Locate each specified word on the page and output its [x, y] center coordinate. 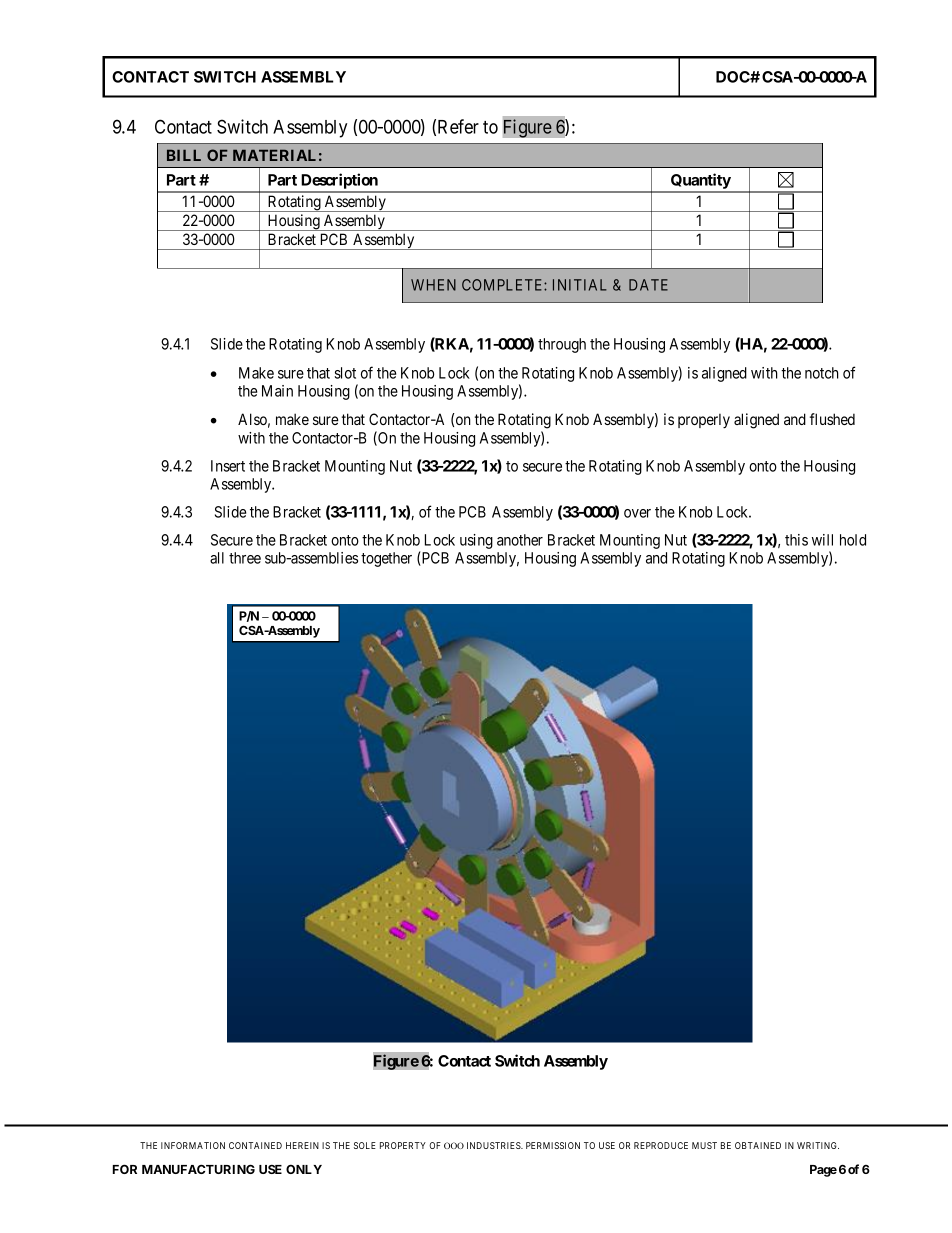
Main [277, 391]
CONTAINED [255, 1145]
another [520, 540]
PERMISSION [553, 1145]
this [796, 540]
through [562, 345]
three [245, 558]
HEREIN [302, 1145]
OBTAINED [758, 1145]
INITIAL [580, 285]
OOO [454, 1145]
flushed [832, 419]
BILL [184, 155]
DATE [648, 285]
